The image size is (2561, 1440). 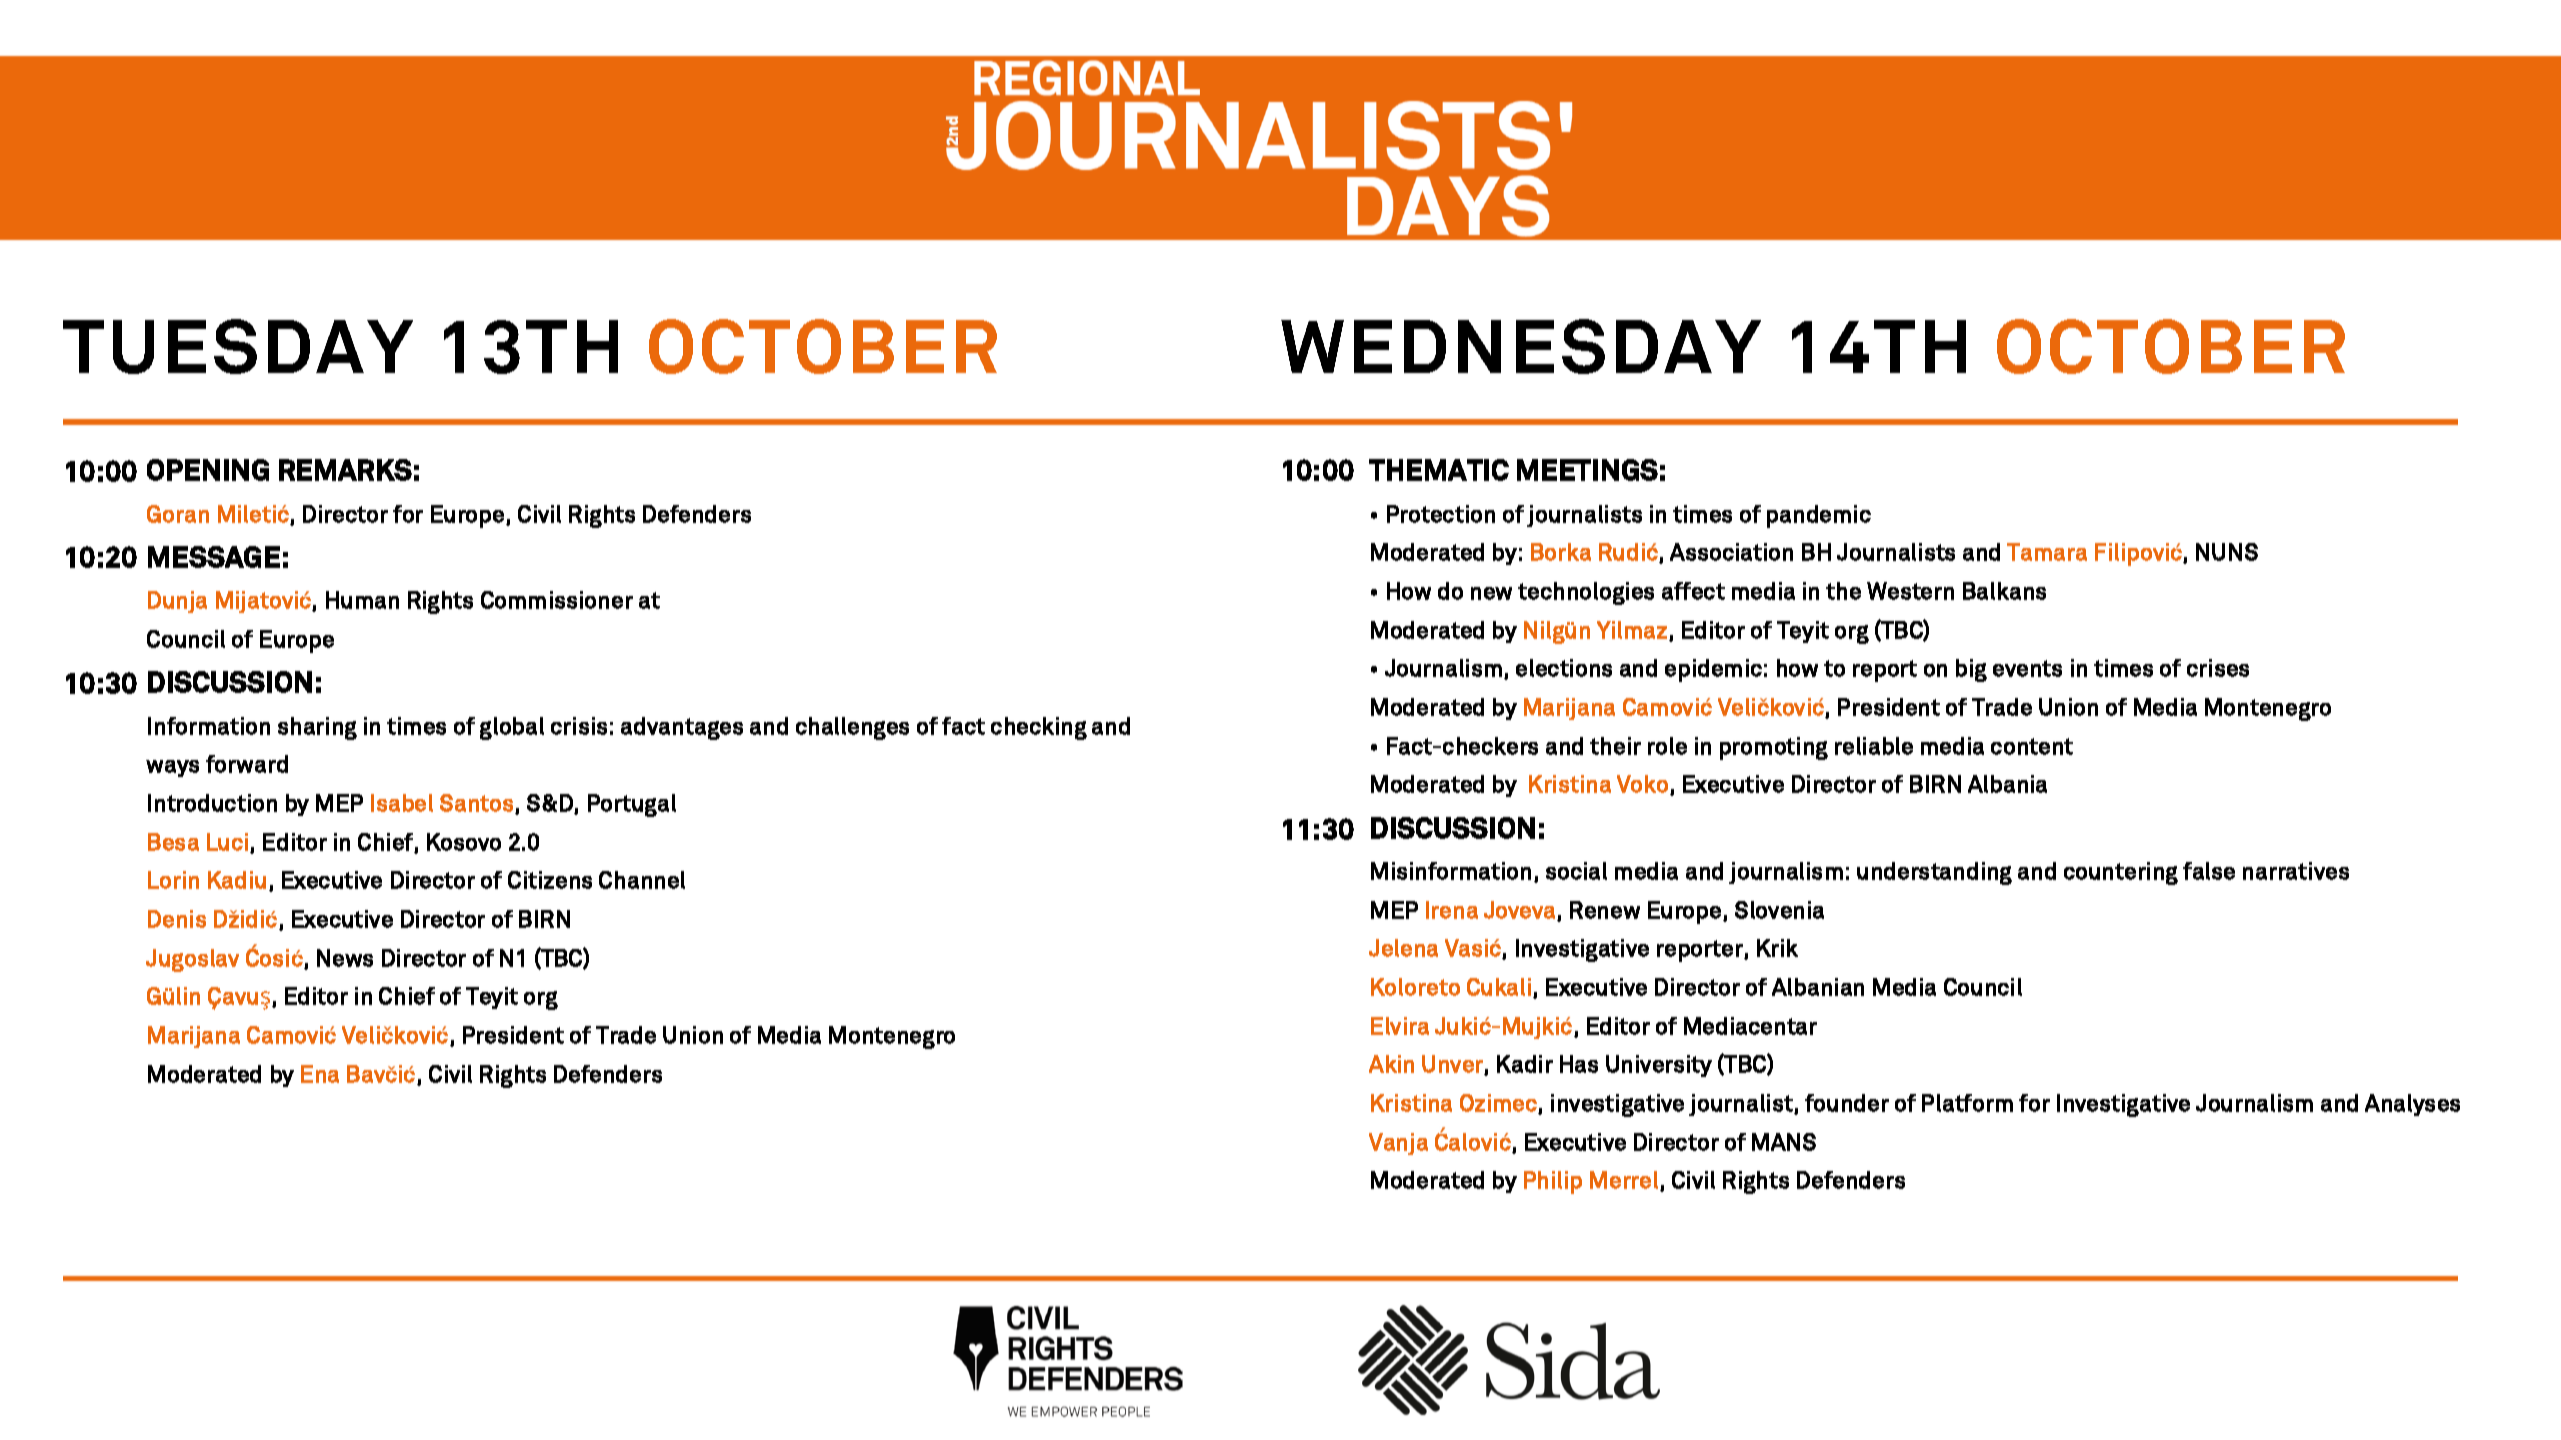 What do you see at coordinates (1398, 1144) in the page?
I see `Vanja` at bounding box center [1398, 1144].
